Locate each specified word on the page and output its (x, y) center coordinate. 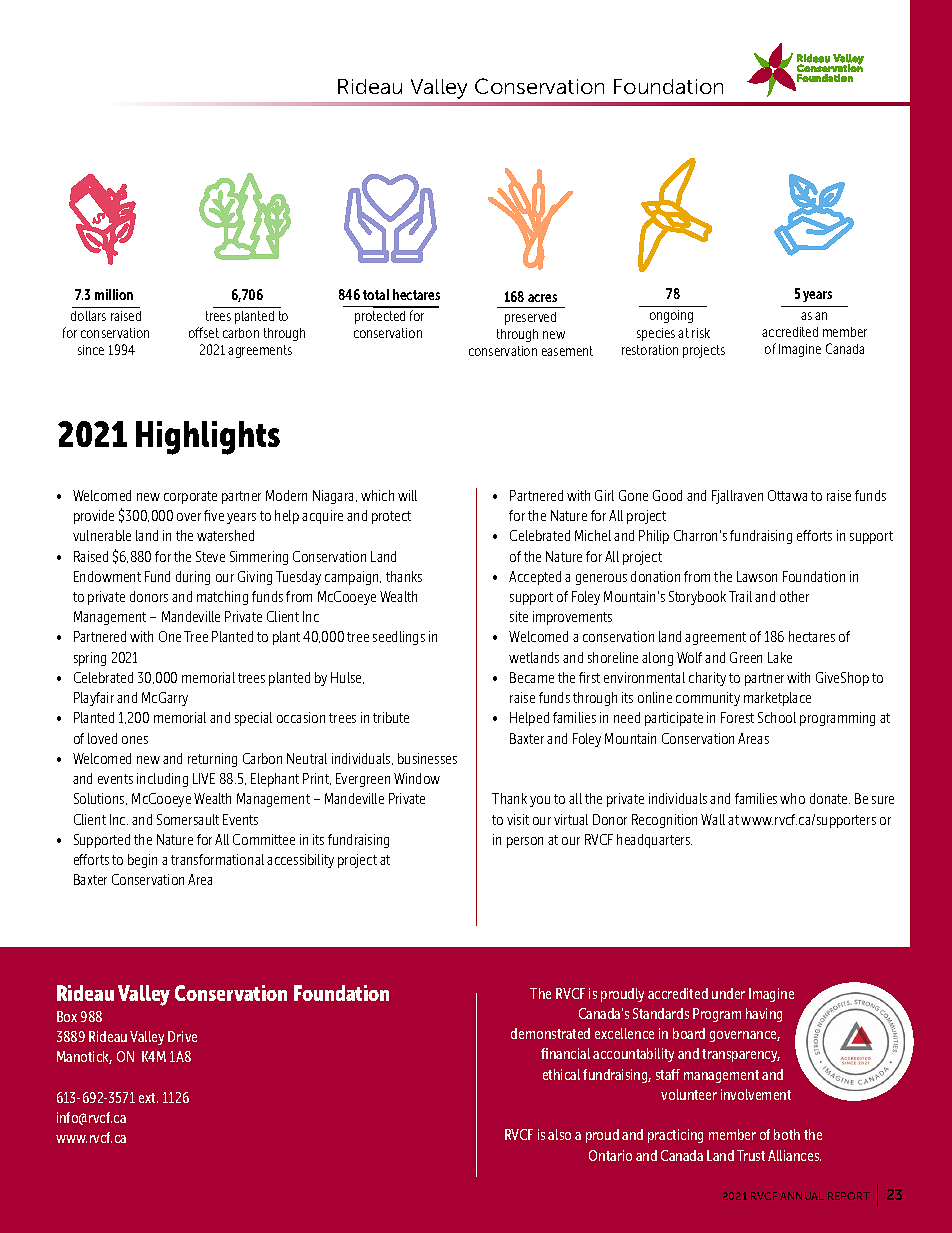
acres (542, 298)
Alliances (794, 1155)
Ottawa (787, 495)
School (777, 717)
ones (135, 740)
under (728, 993)
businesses (427, 758)
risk (701, 333)
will (407, 495)
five (214, 515)
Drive (182, 1036)
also (559, 1134)
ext (148, 1098)
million (114, 294)
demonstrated (550, 1033)
